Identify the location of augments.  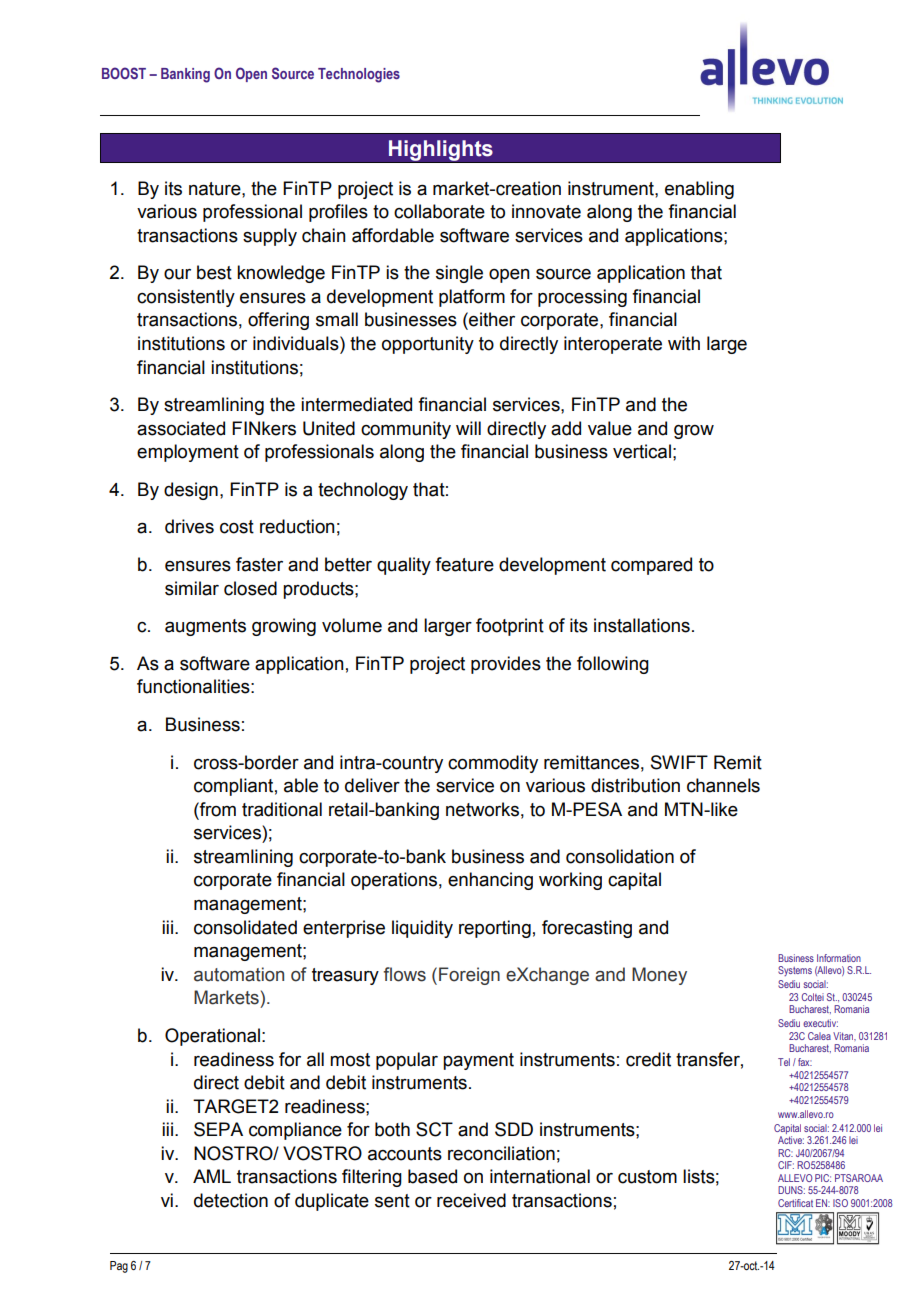
(205, 627).
